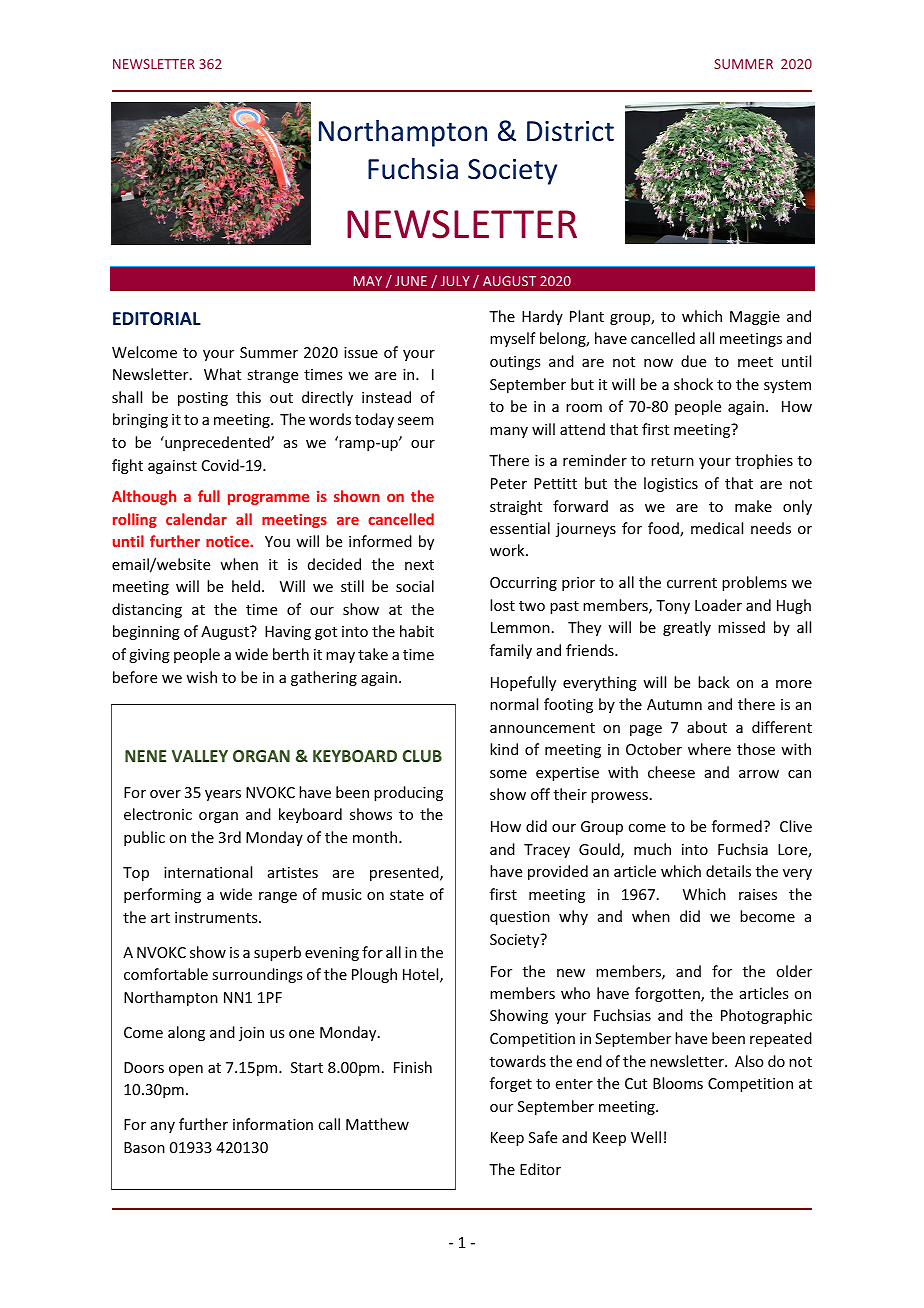  Describe the element at coordinates (709, 749) in the screenshot. I see `where` at that location.
